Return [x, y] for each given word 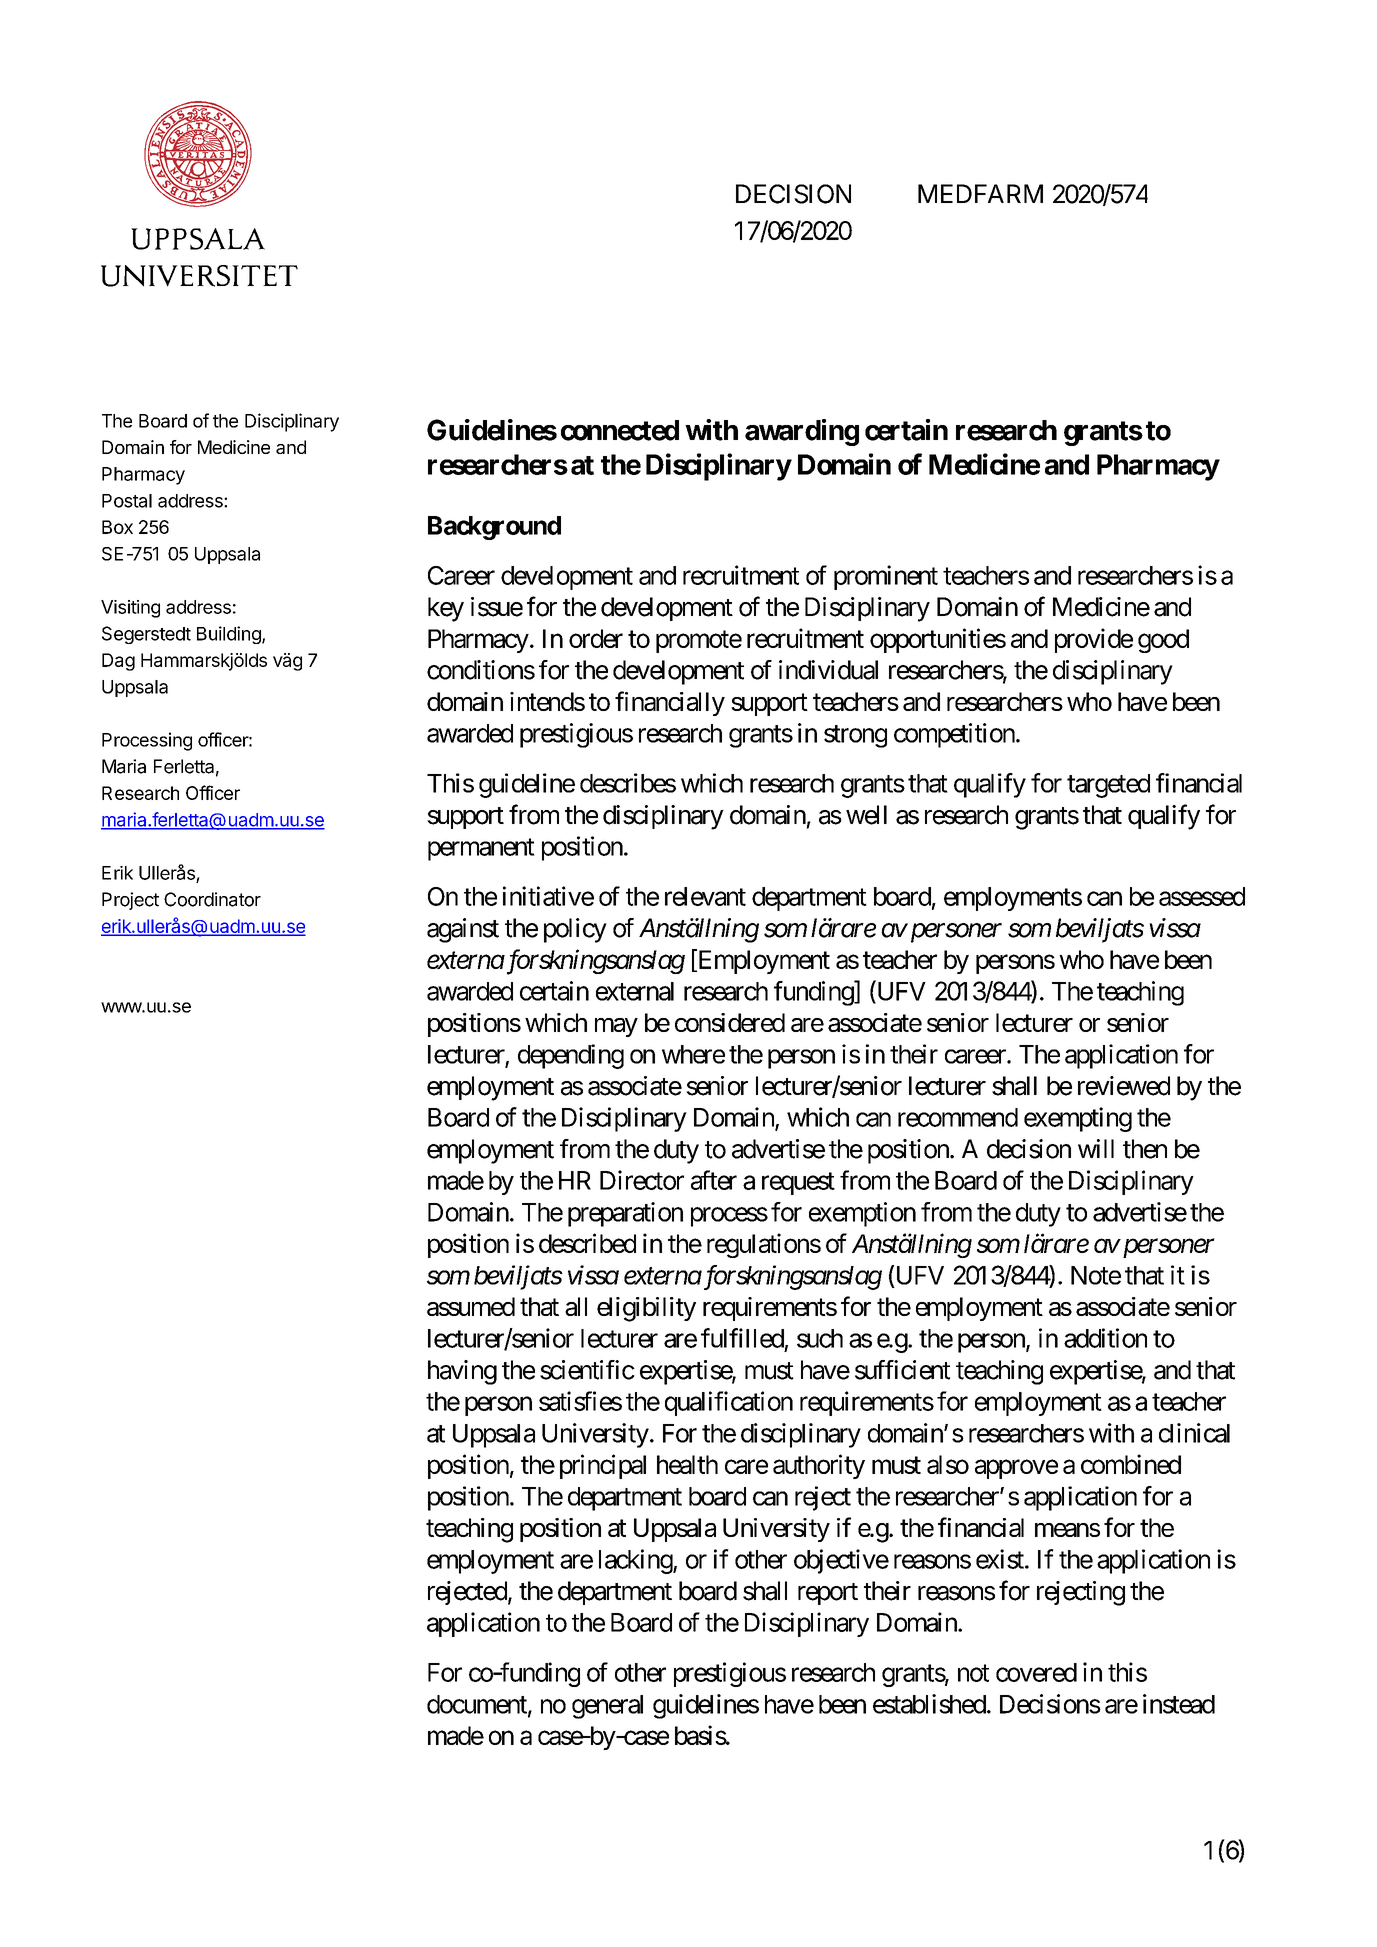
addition [1105, 1338]
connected [620, 430]
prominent [886, 577]
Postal [127, 501]
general [607, 1707]
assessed [1202, 896]
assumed [471, 1306]
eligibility [646, 1309]
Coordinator [212, 899]
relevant [705, 896]
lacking [636, 1561]
